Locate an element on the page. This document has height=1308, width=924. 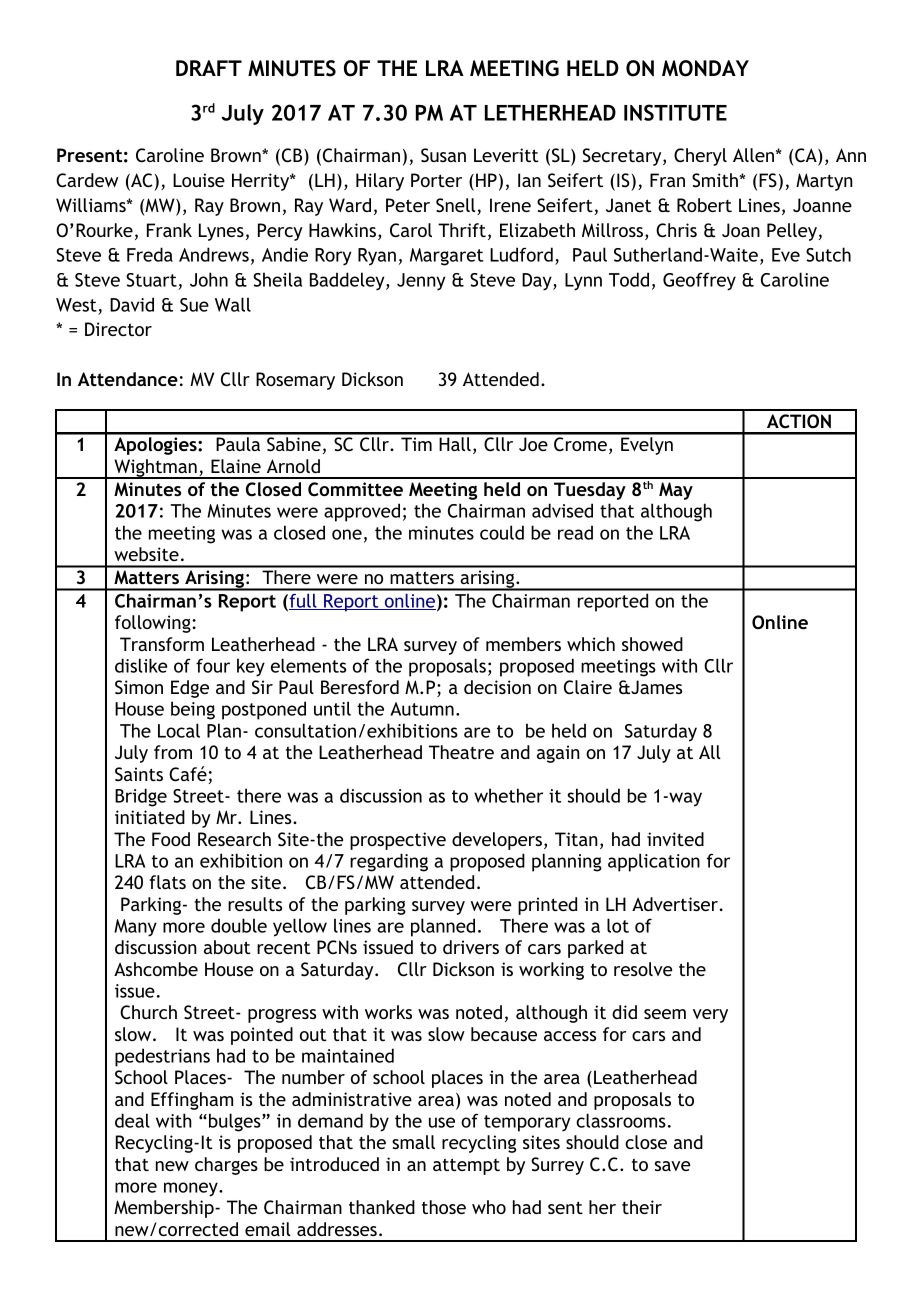
Transform is located at coordinates (162, 644).
